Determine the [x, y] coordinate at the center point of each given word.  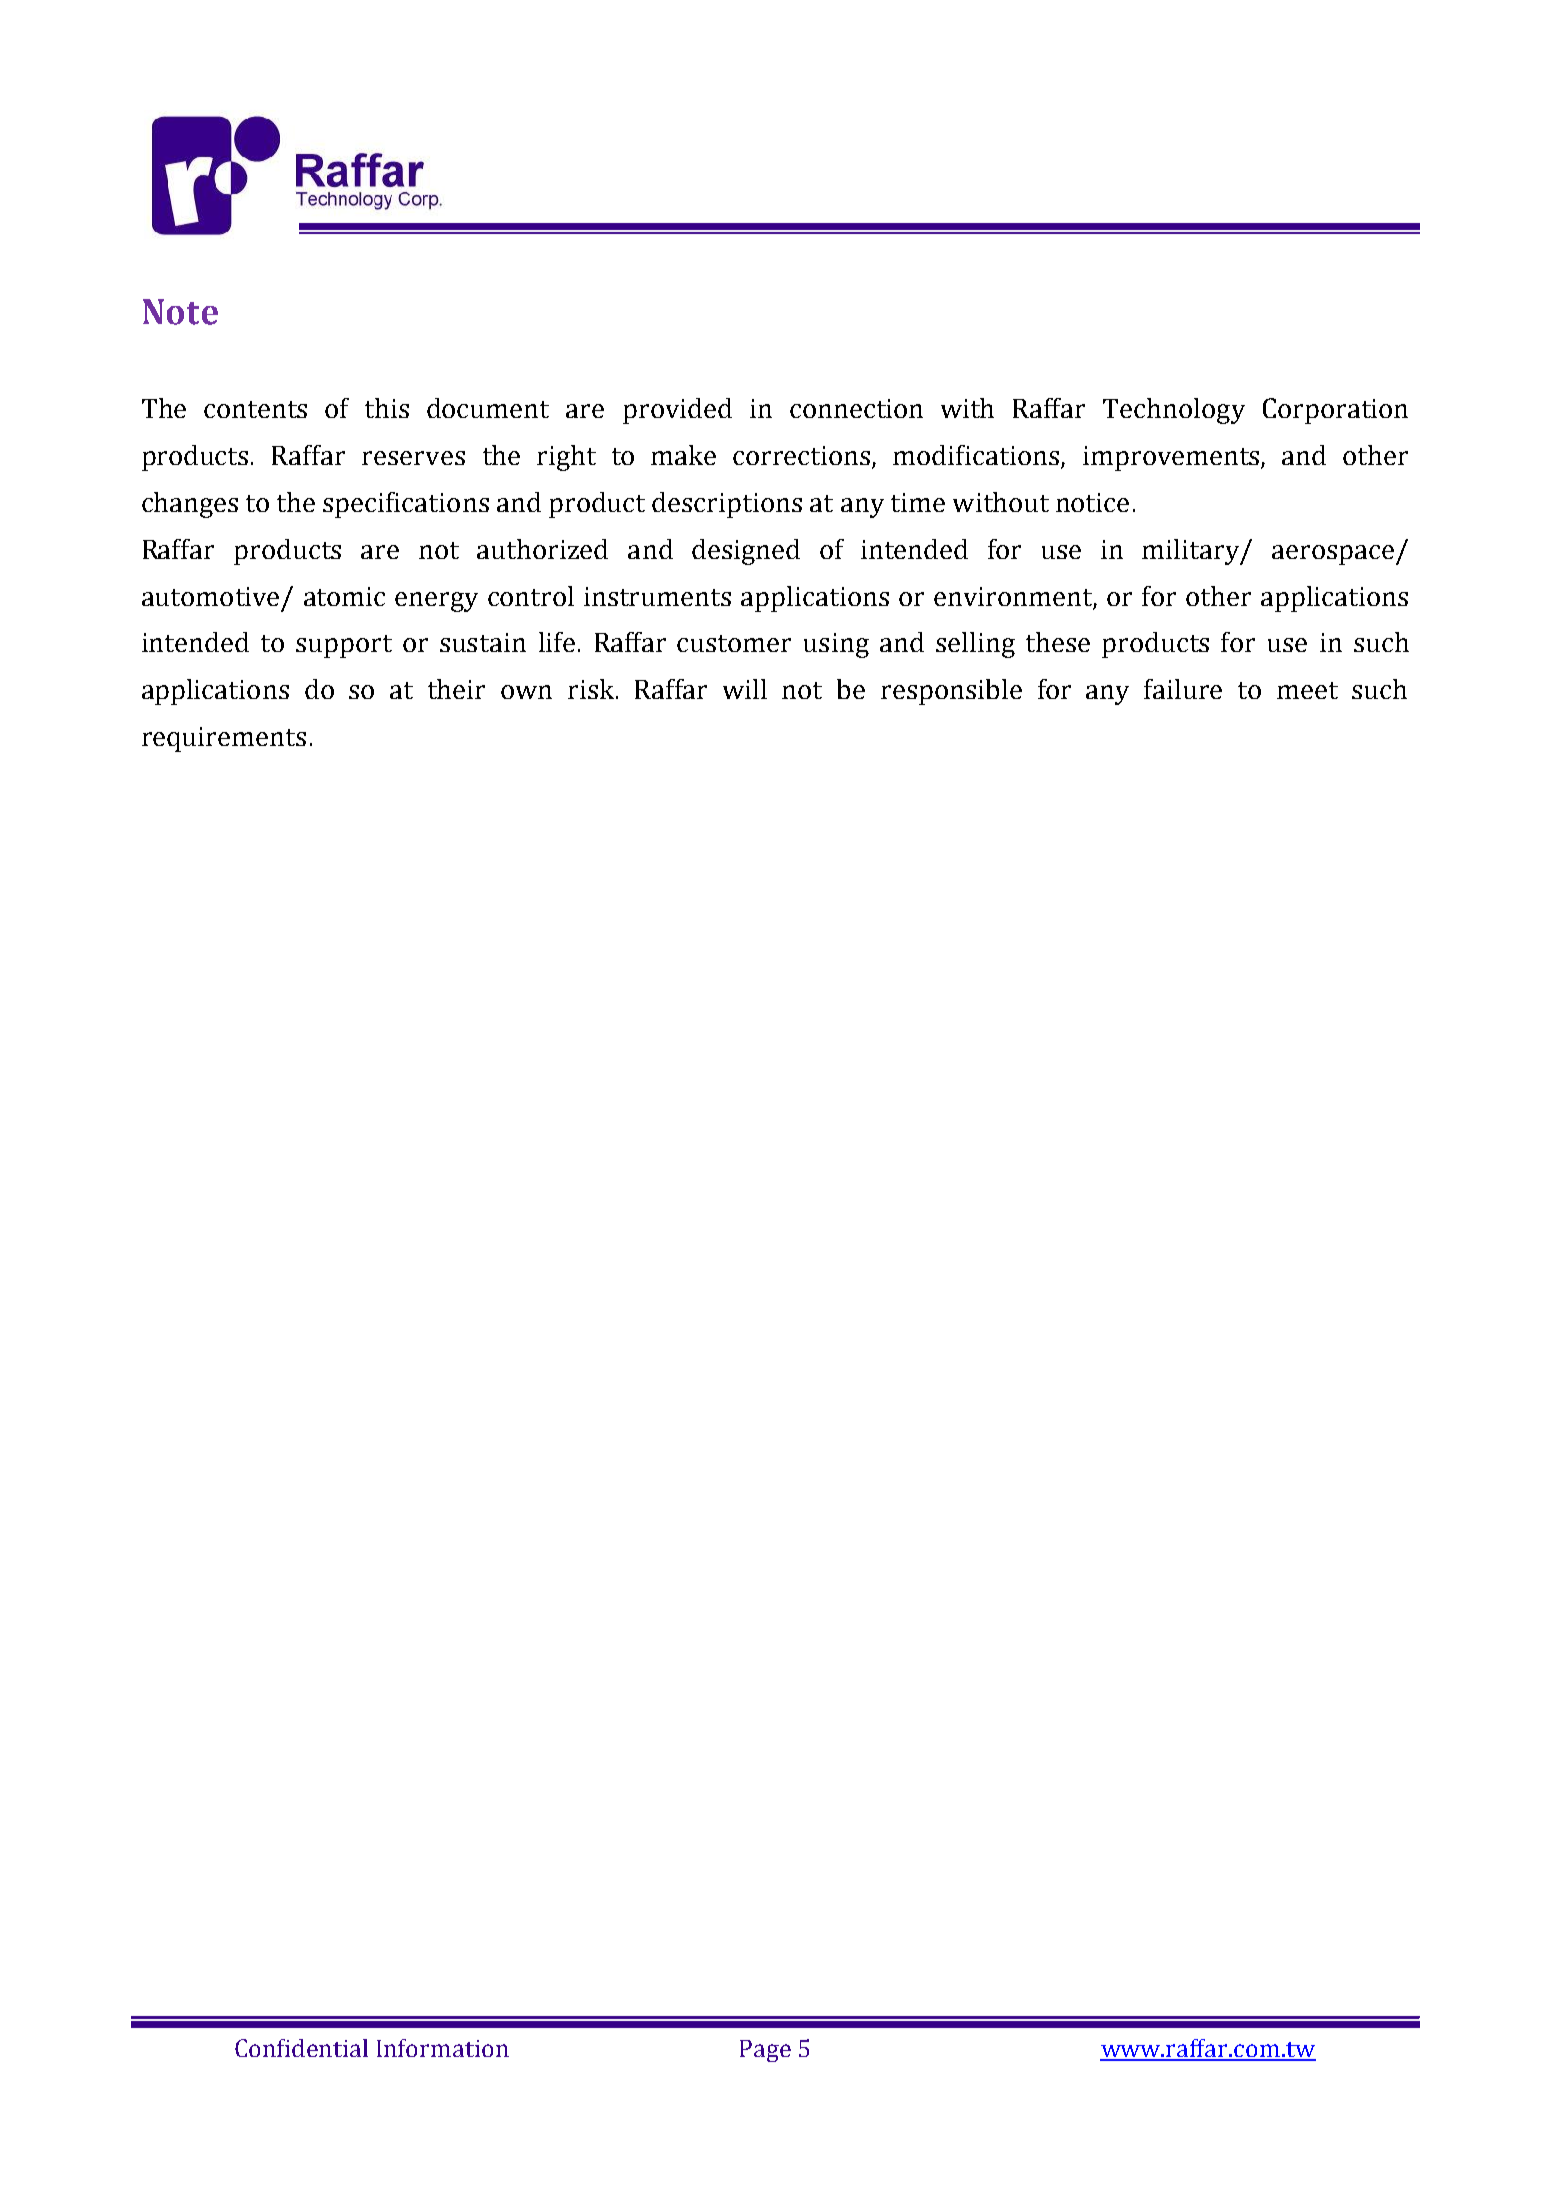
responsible [951, 692]
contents [255, 409]
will [745, 689]
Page [765, 2051]
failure [1183, 689]
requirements [224, 739]
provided [677, 411]
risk [592, 689]
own [526, 692]
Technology [1174, 411]
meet [1307, 690]
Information [443, 2048]
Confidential [301, 2048]
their [456, 689]
